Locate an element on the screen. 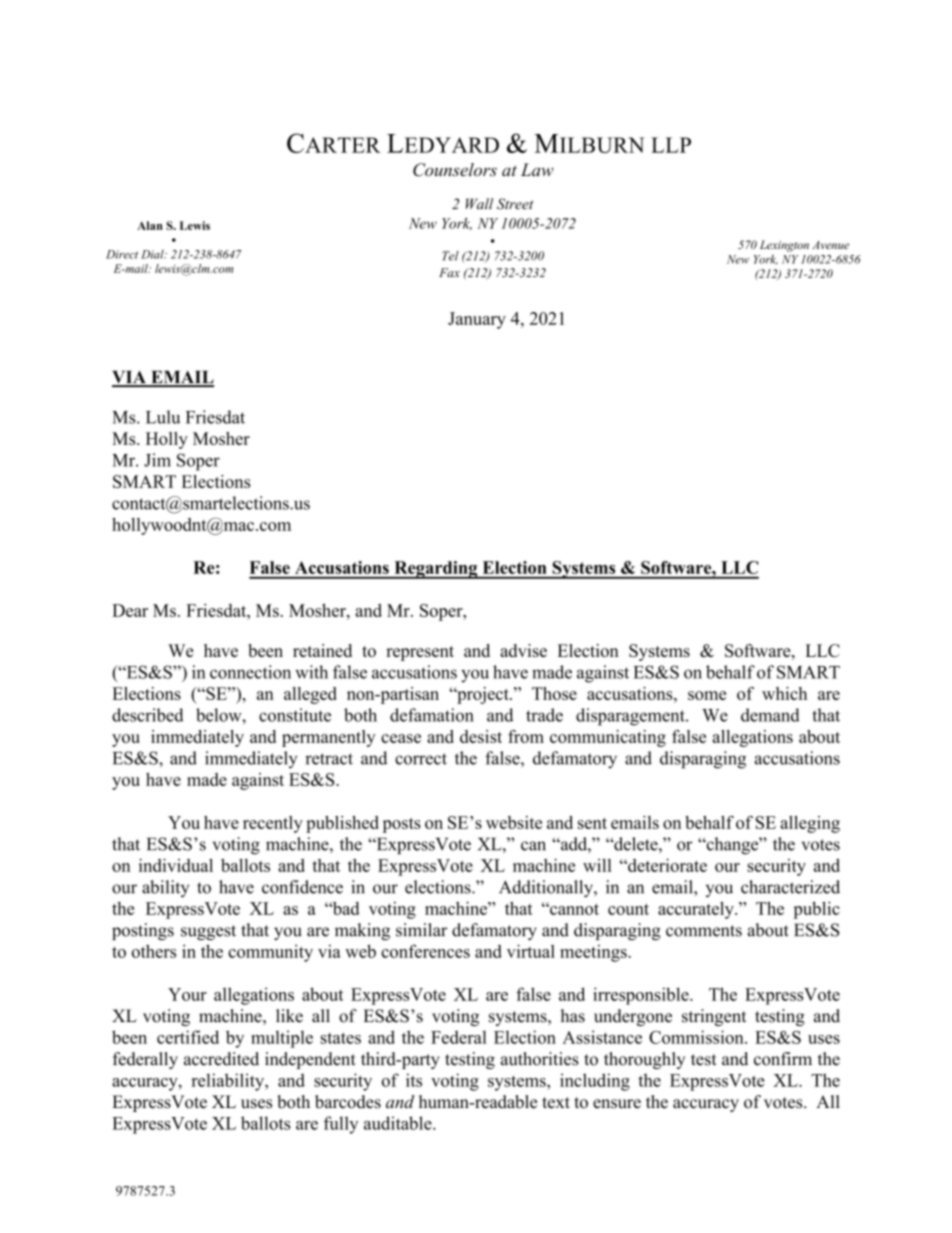 The height and width of the screenshot is (1233, 952). which is located at coordinates (784, 693).
